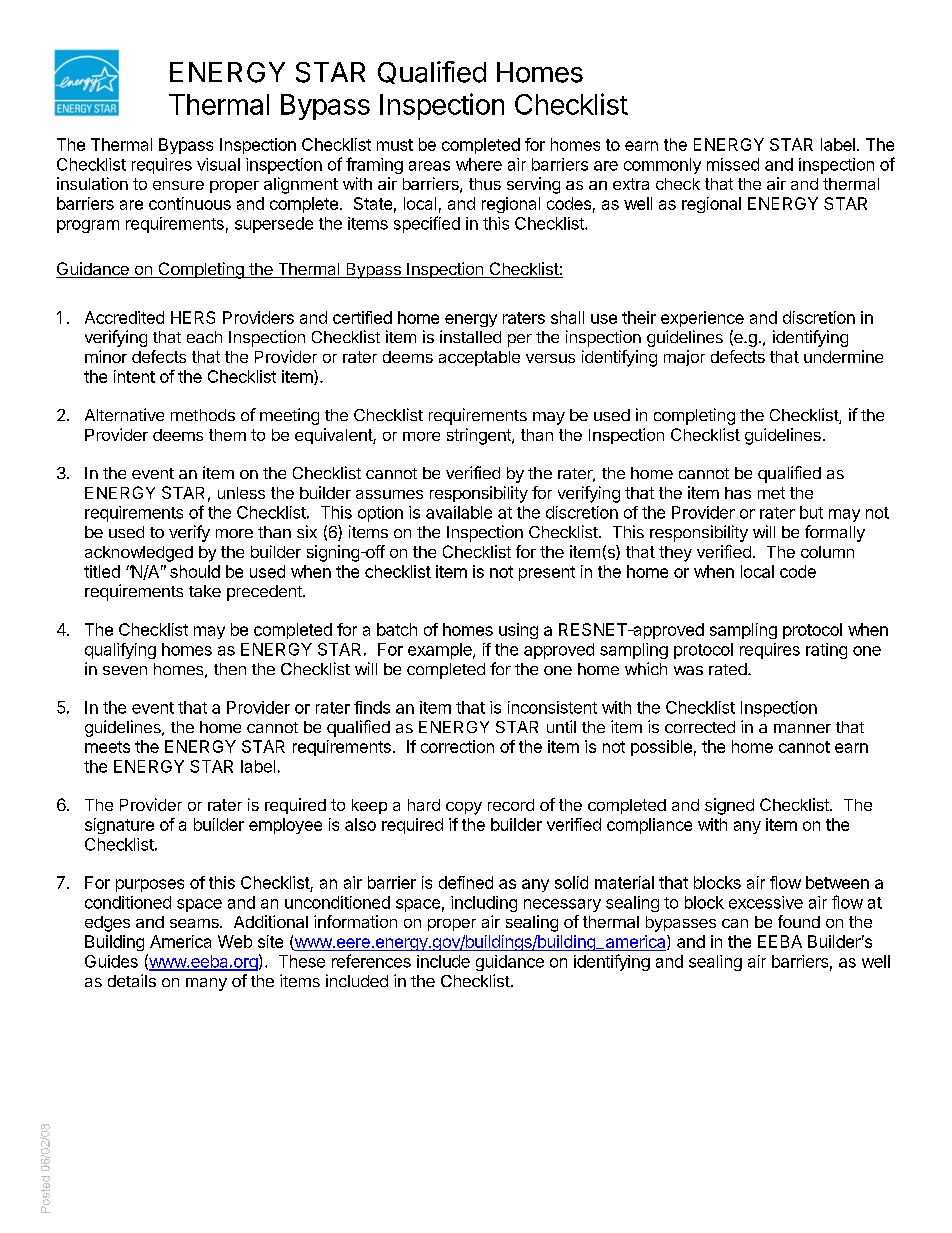 The height and width of the image is (1233, 952). Describe the element at coordinates (479, 358) in the image. I see `acceptable` at that location.
